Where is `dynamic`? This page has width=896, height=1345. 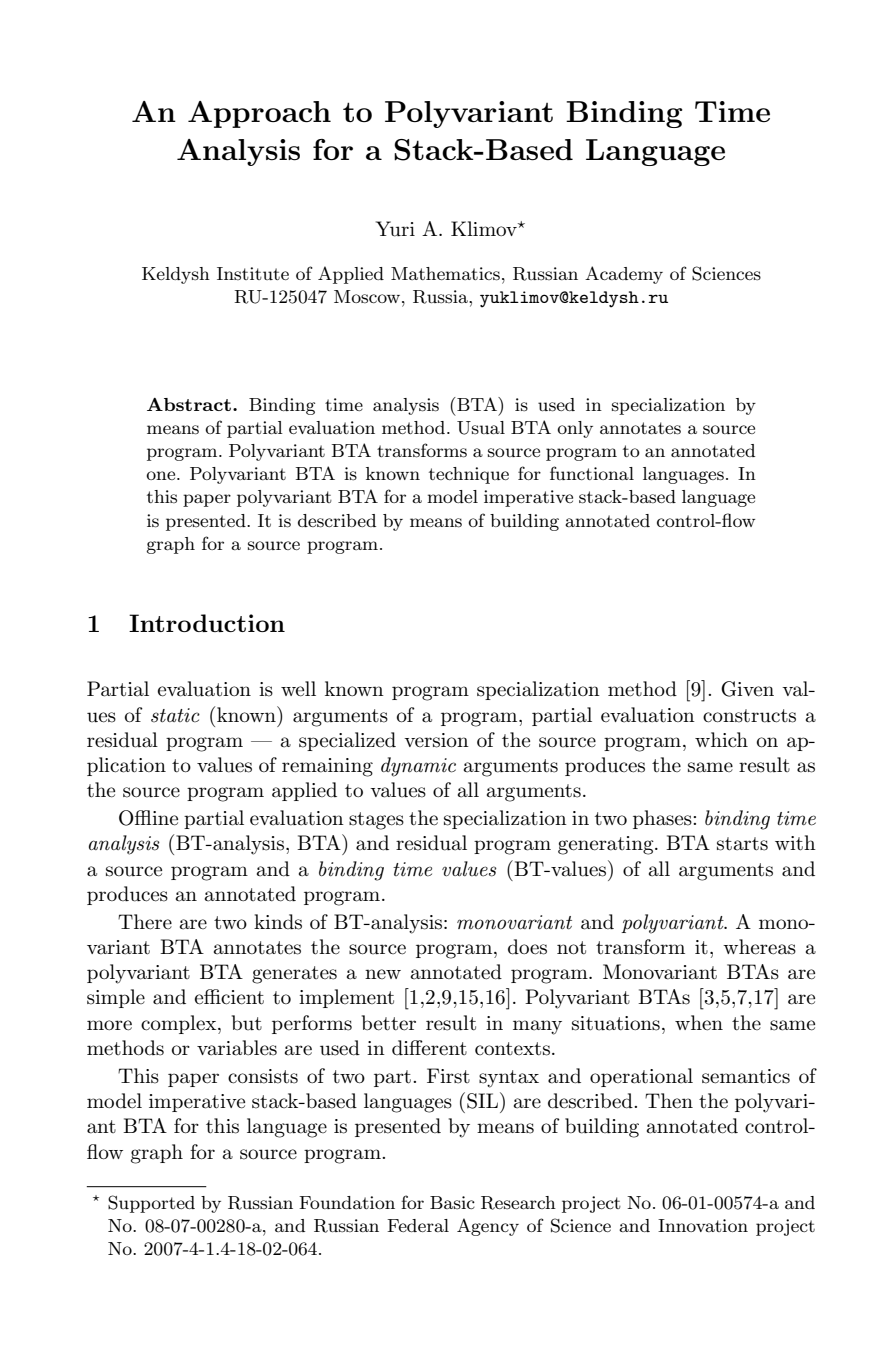 dynamic is located at coordinates (418, 767).
